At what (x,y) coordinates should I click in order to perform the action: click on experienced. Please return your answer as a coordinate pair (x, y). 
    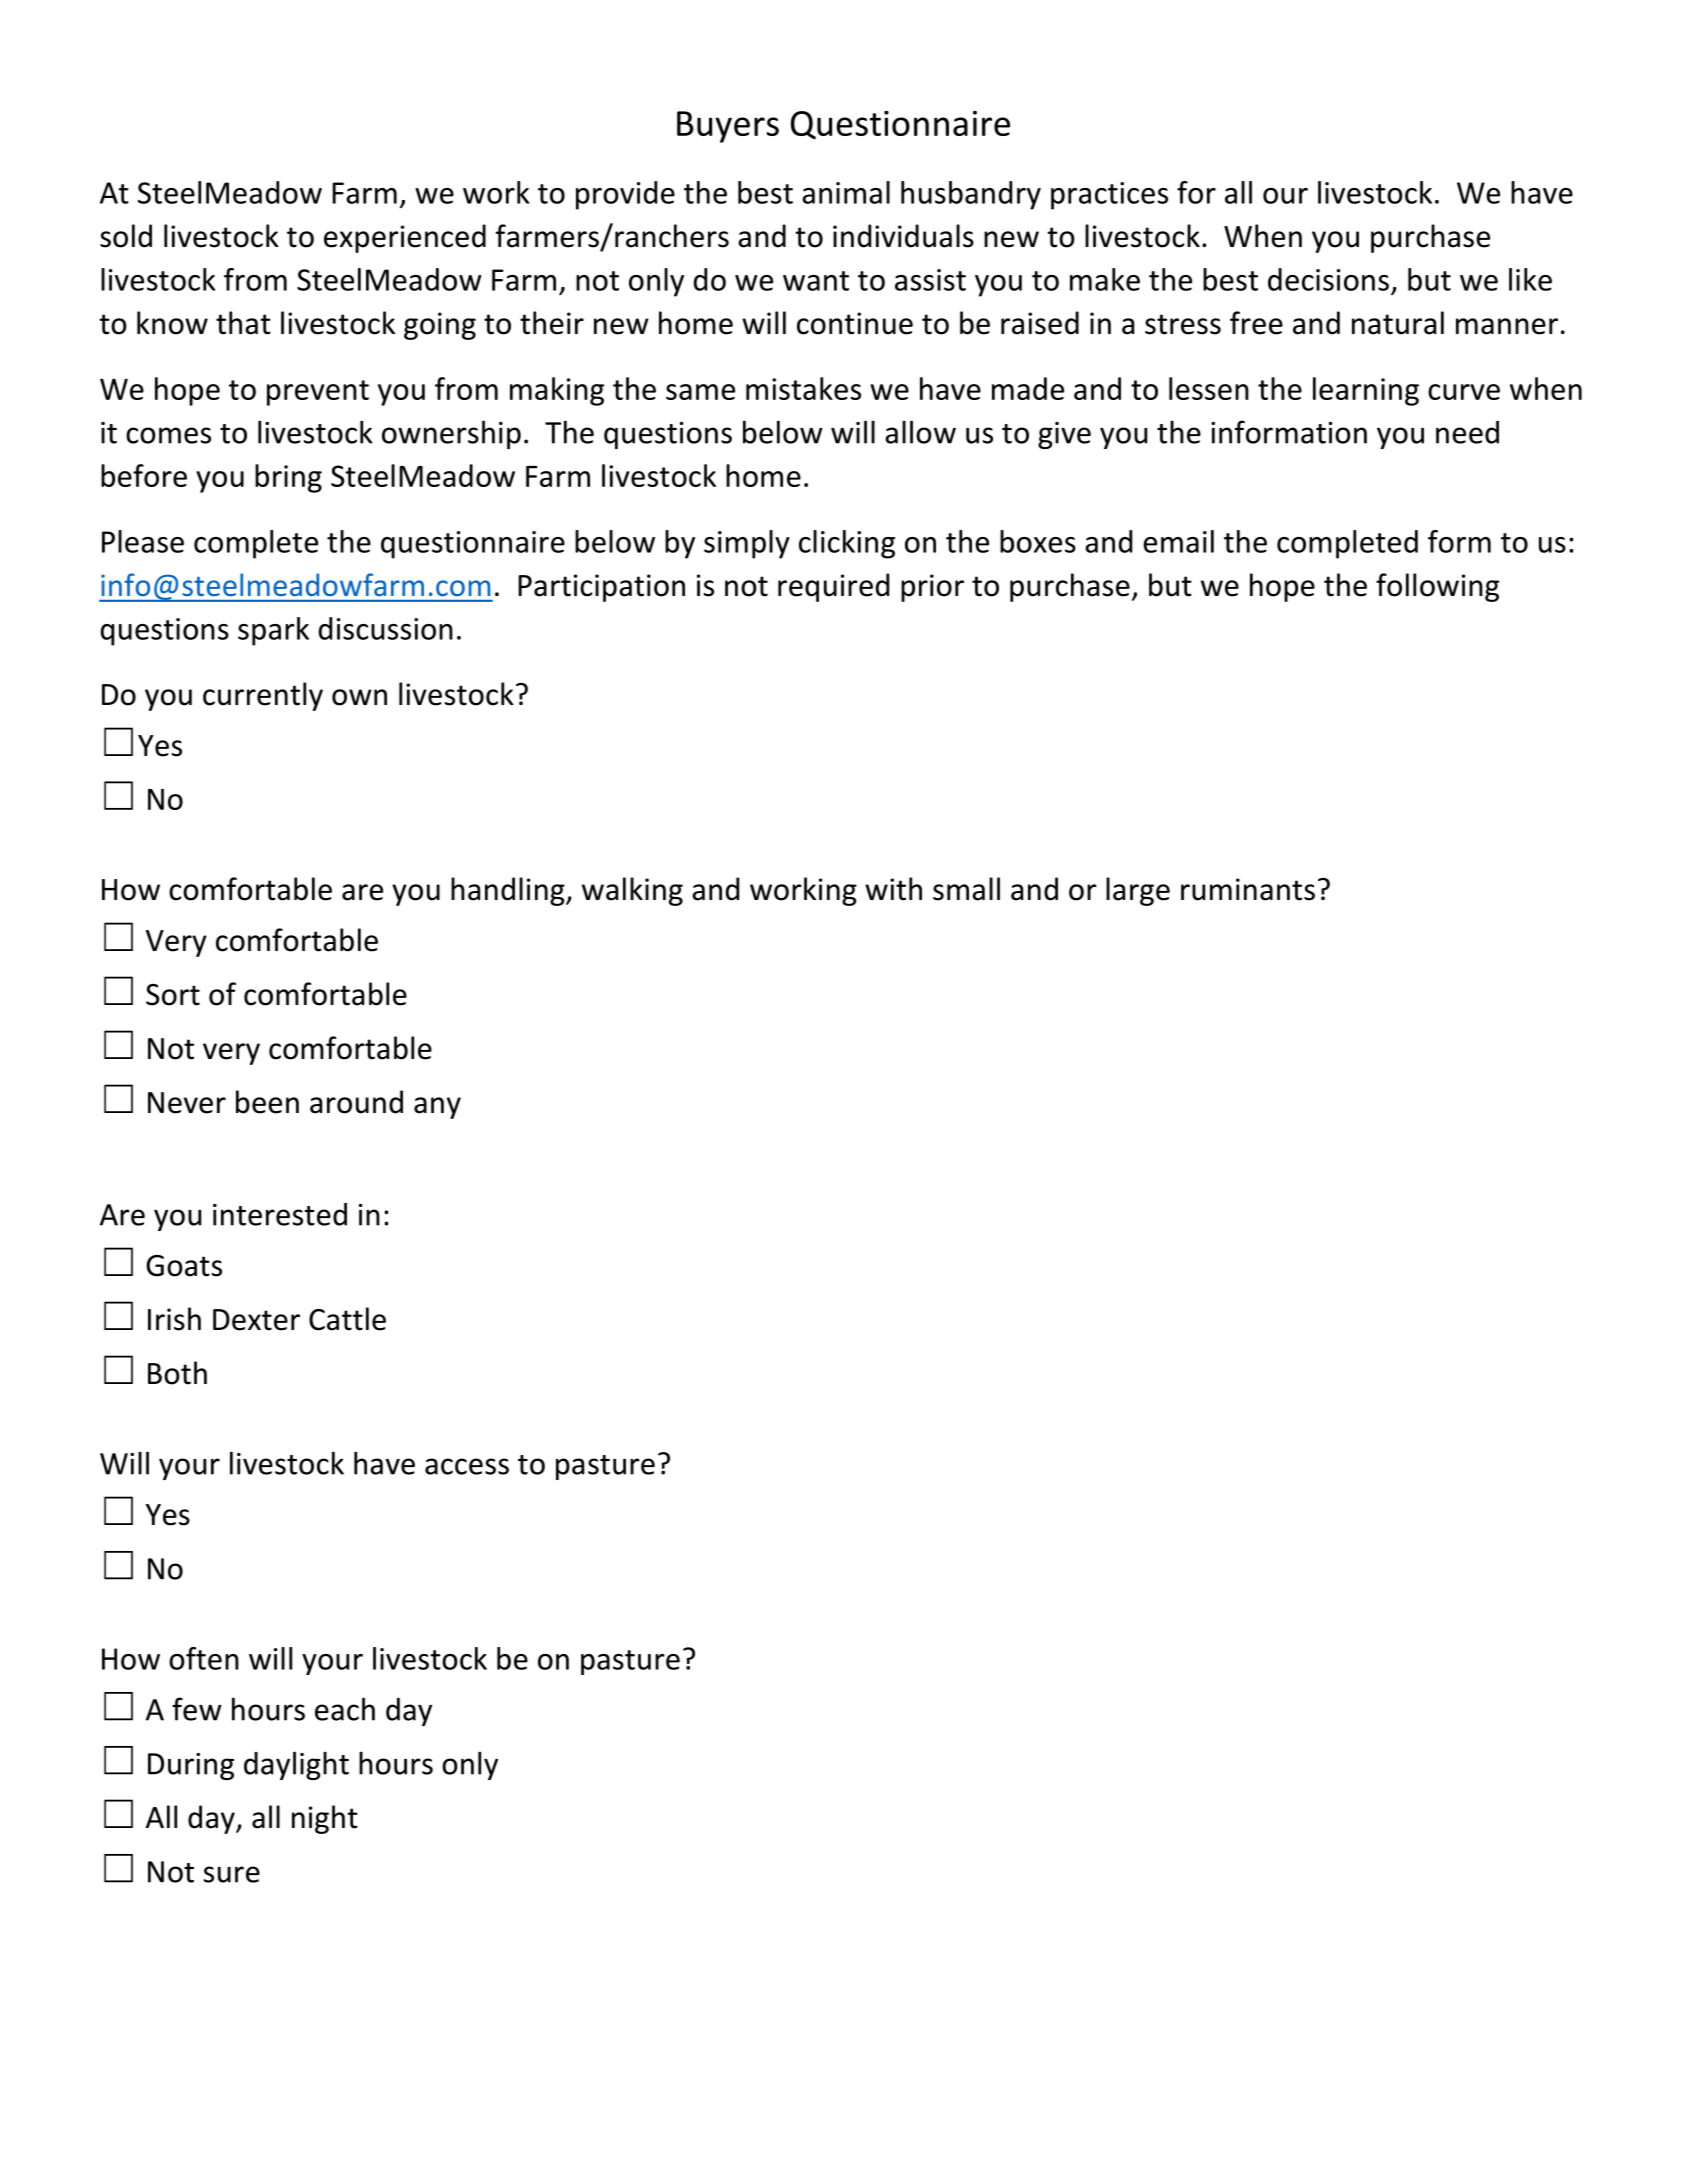
    Looking at the image, I should click on (405, 238).
